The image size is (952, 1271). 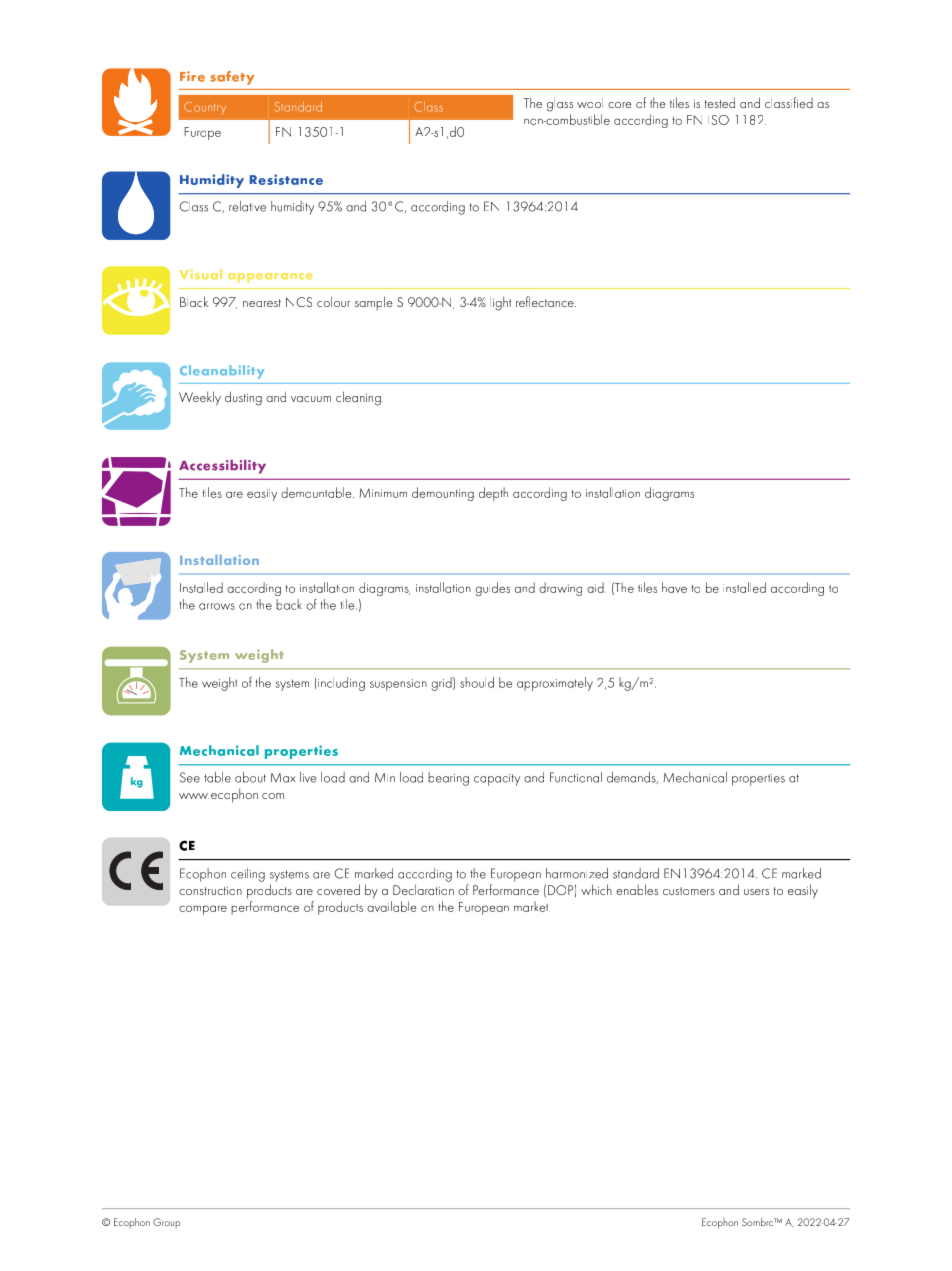 I want to click on glass, so click(x=560, y=105).
